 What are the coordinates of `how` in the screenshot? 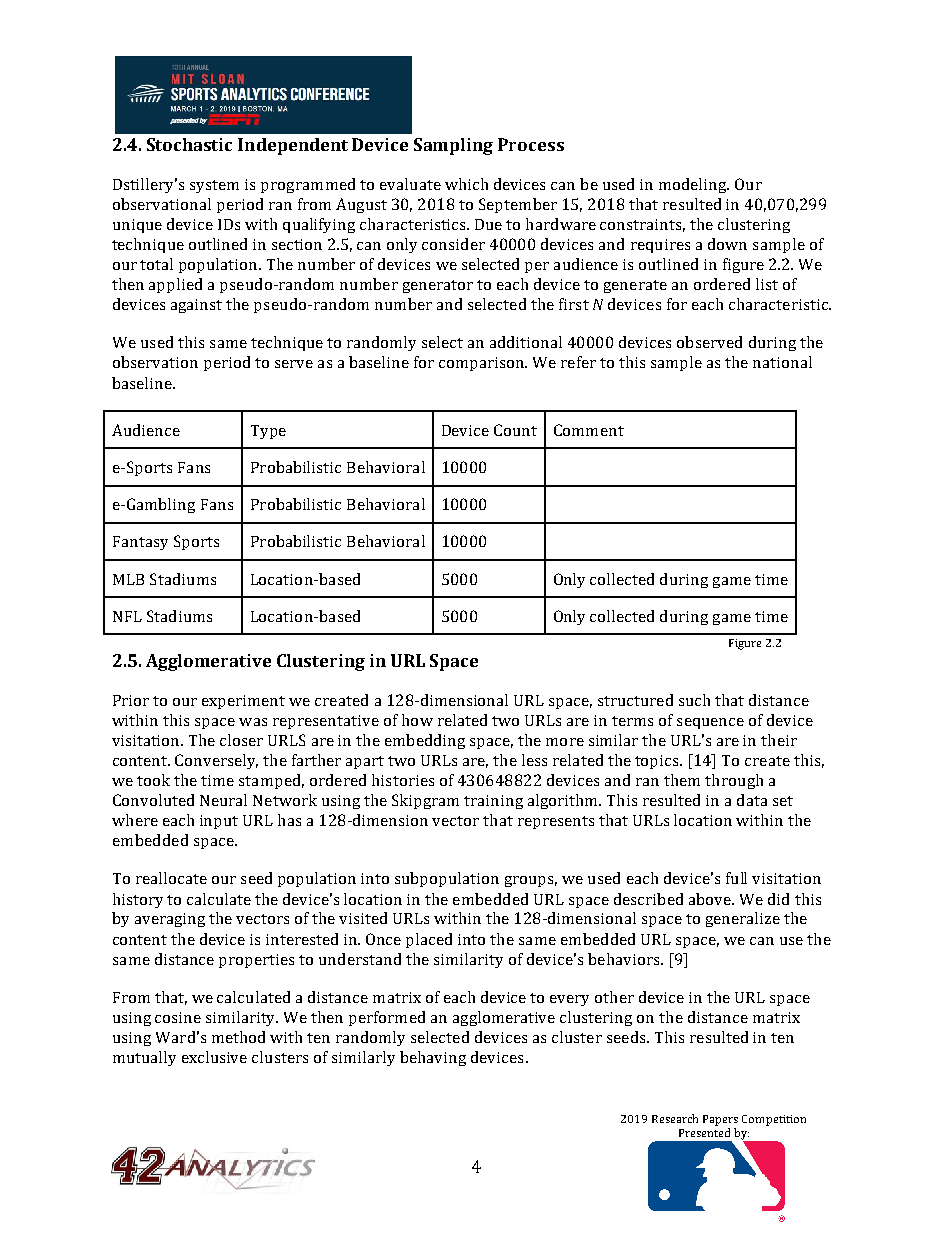 It's located at (417, 720).
